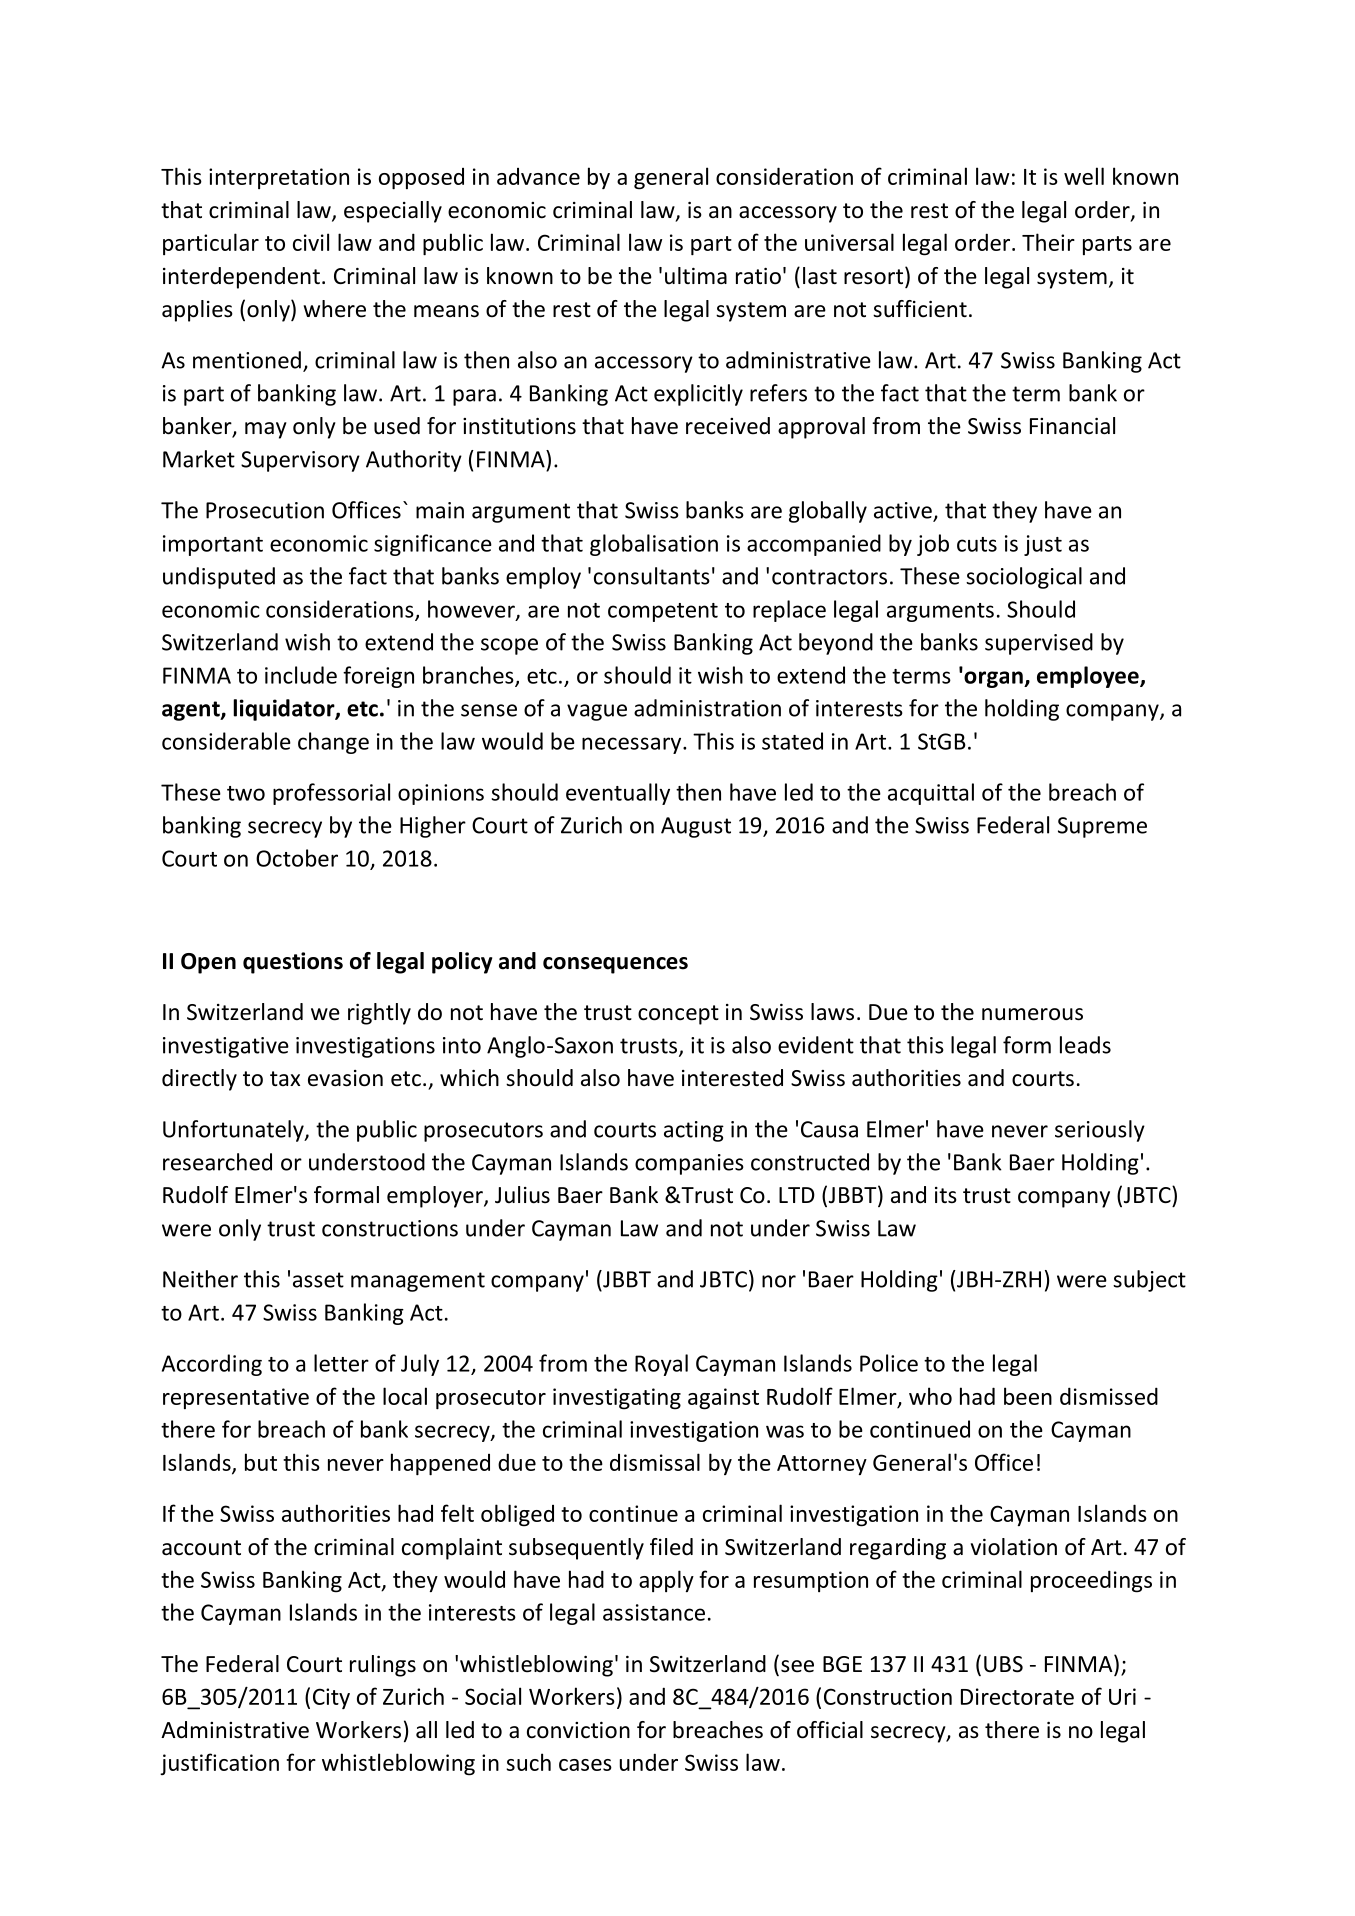 The image size is (1355, 1916). What do you see at coordinates (678, 1015) in the screenshot?
I see `concept` at bounding box center [678, 1015].
